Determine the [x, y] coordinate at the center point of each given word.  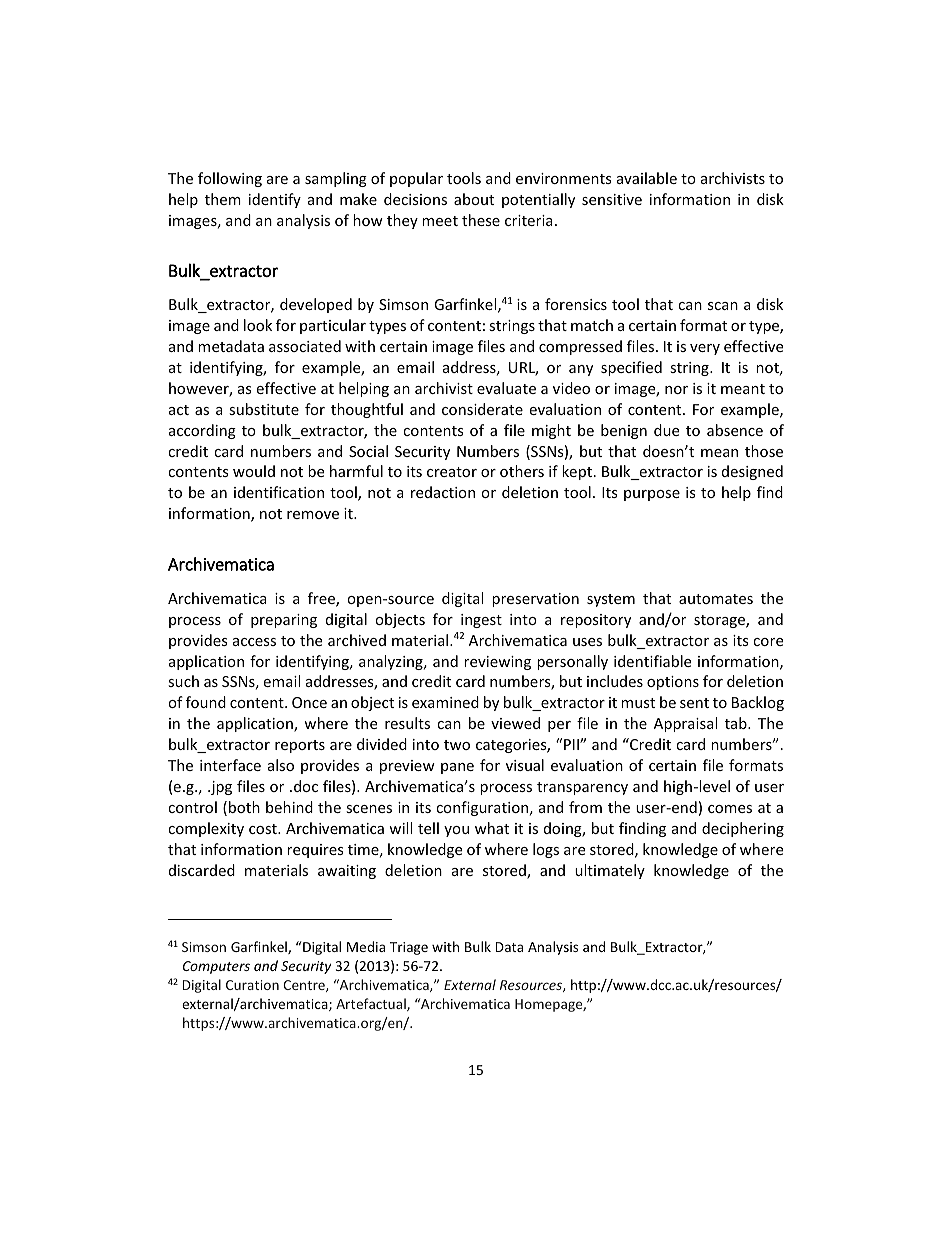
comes [730, 809]
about [474, 199]
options [673, 683]
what [492, 828]
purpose [652, 495]
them [223, 199]
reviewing [497, 663]
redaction [443, 492]
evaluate [506, 388]
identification [279, 492]
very [705, 349]
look [258, 325]
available [647, 178]
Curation [252, 985]
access [254, 642]
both [244, 807]
